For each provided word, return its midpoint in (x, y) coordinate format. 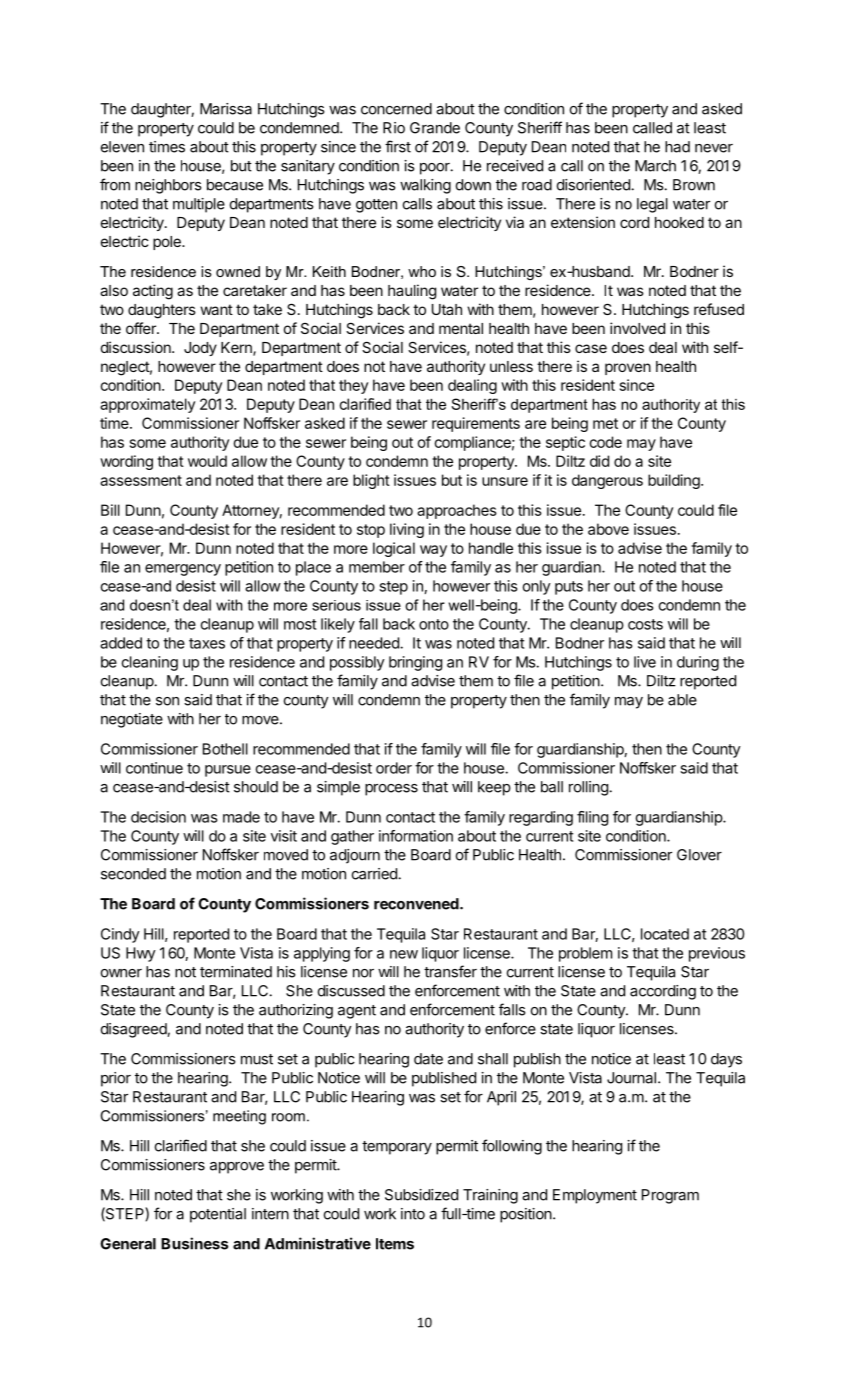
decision (158, 817)
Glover (699, 855)
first (398, 146)
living (407, 530)
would (207, 461)
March (655, 166)
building (675, 481)
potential (218, 1215)
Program (670, 1196)
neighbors (168, 186)
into (413, 1214)
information (416, 836)
